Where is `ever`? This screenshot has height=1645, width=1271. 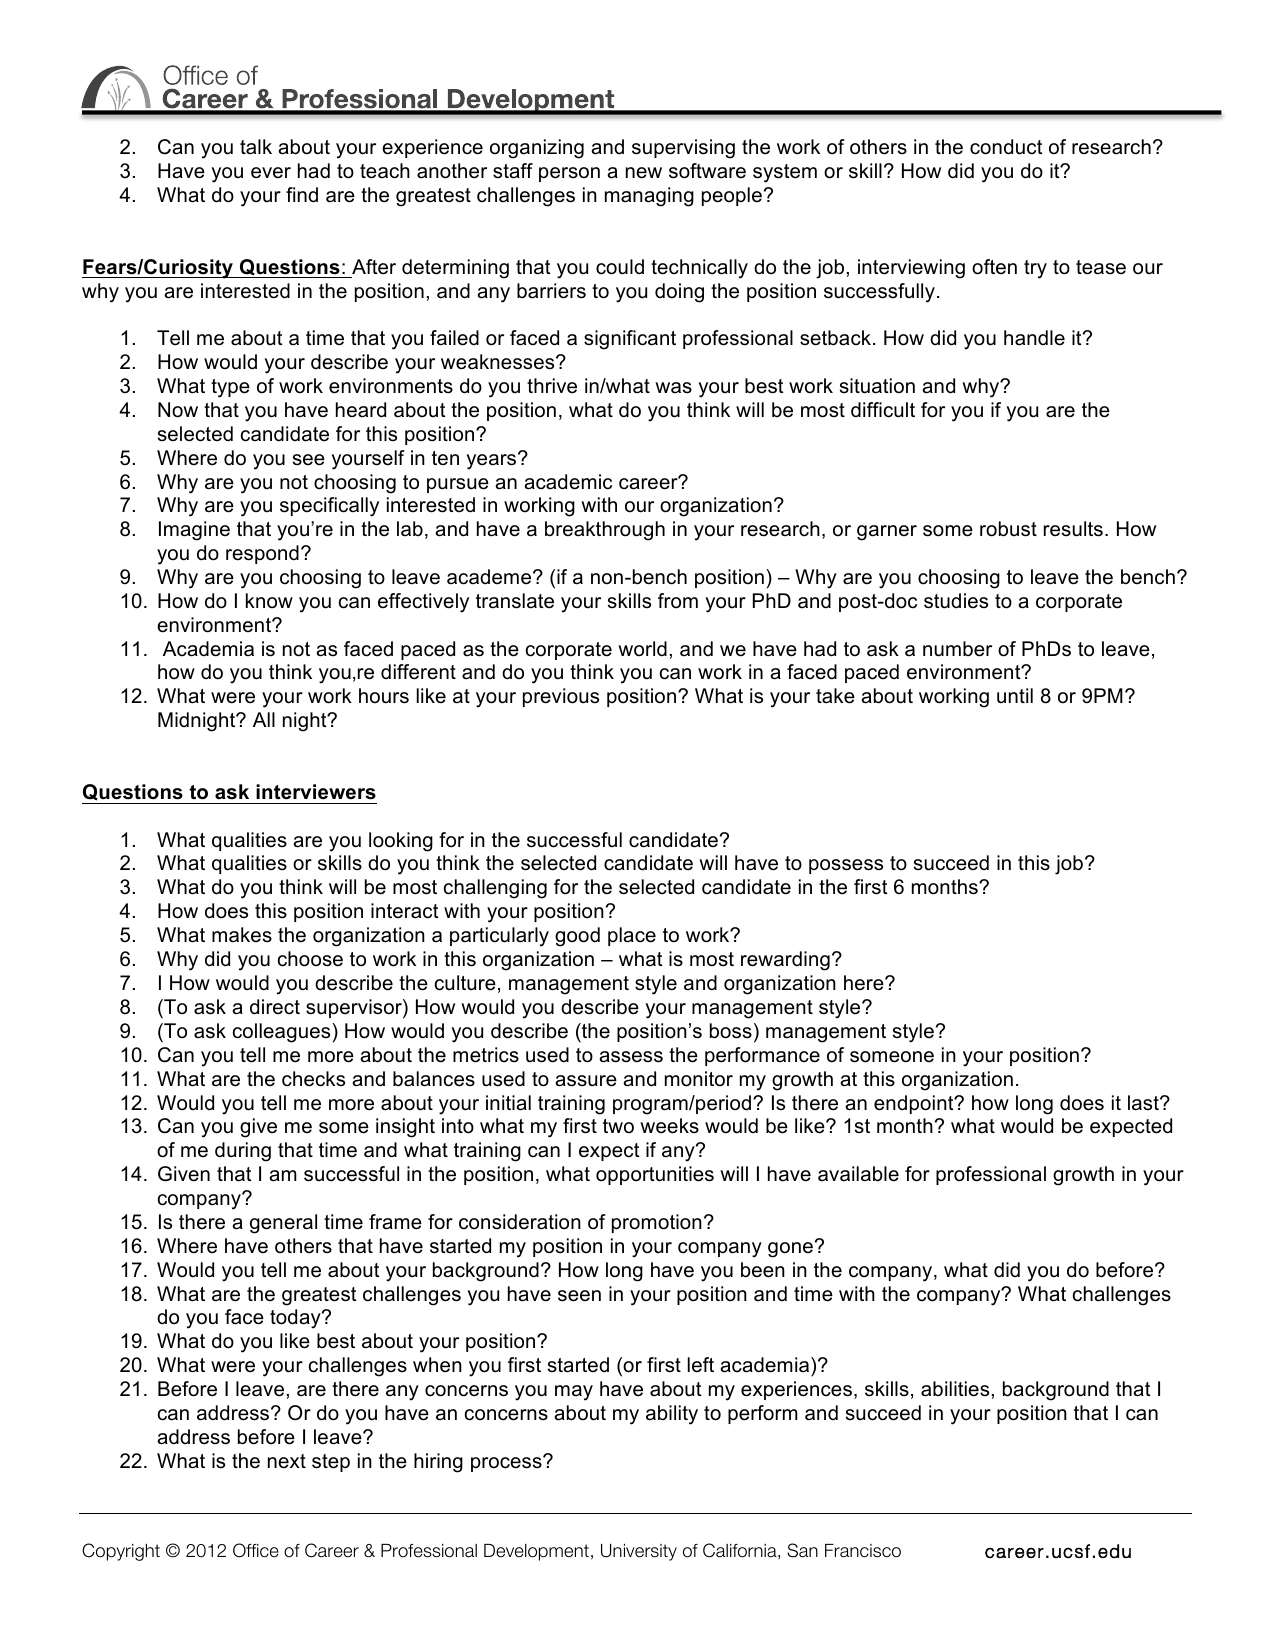 ever is located at coordinates (271, 173).
